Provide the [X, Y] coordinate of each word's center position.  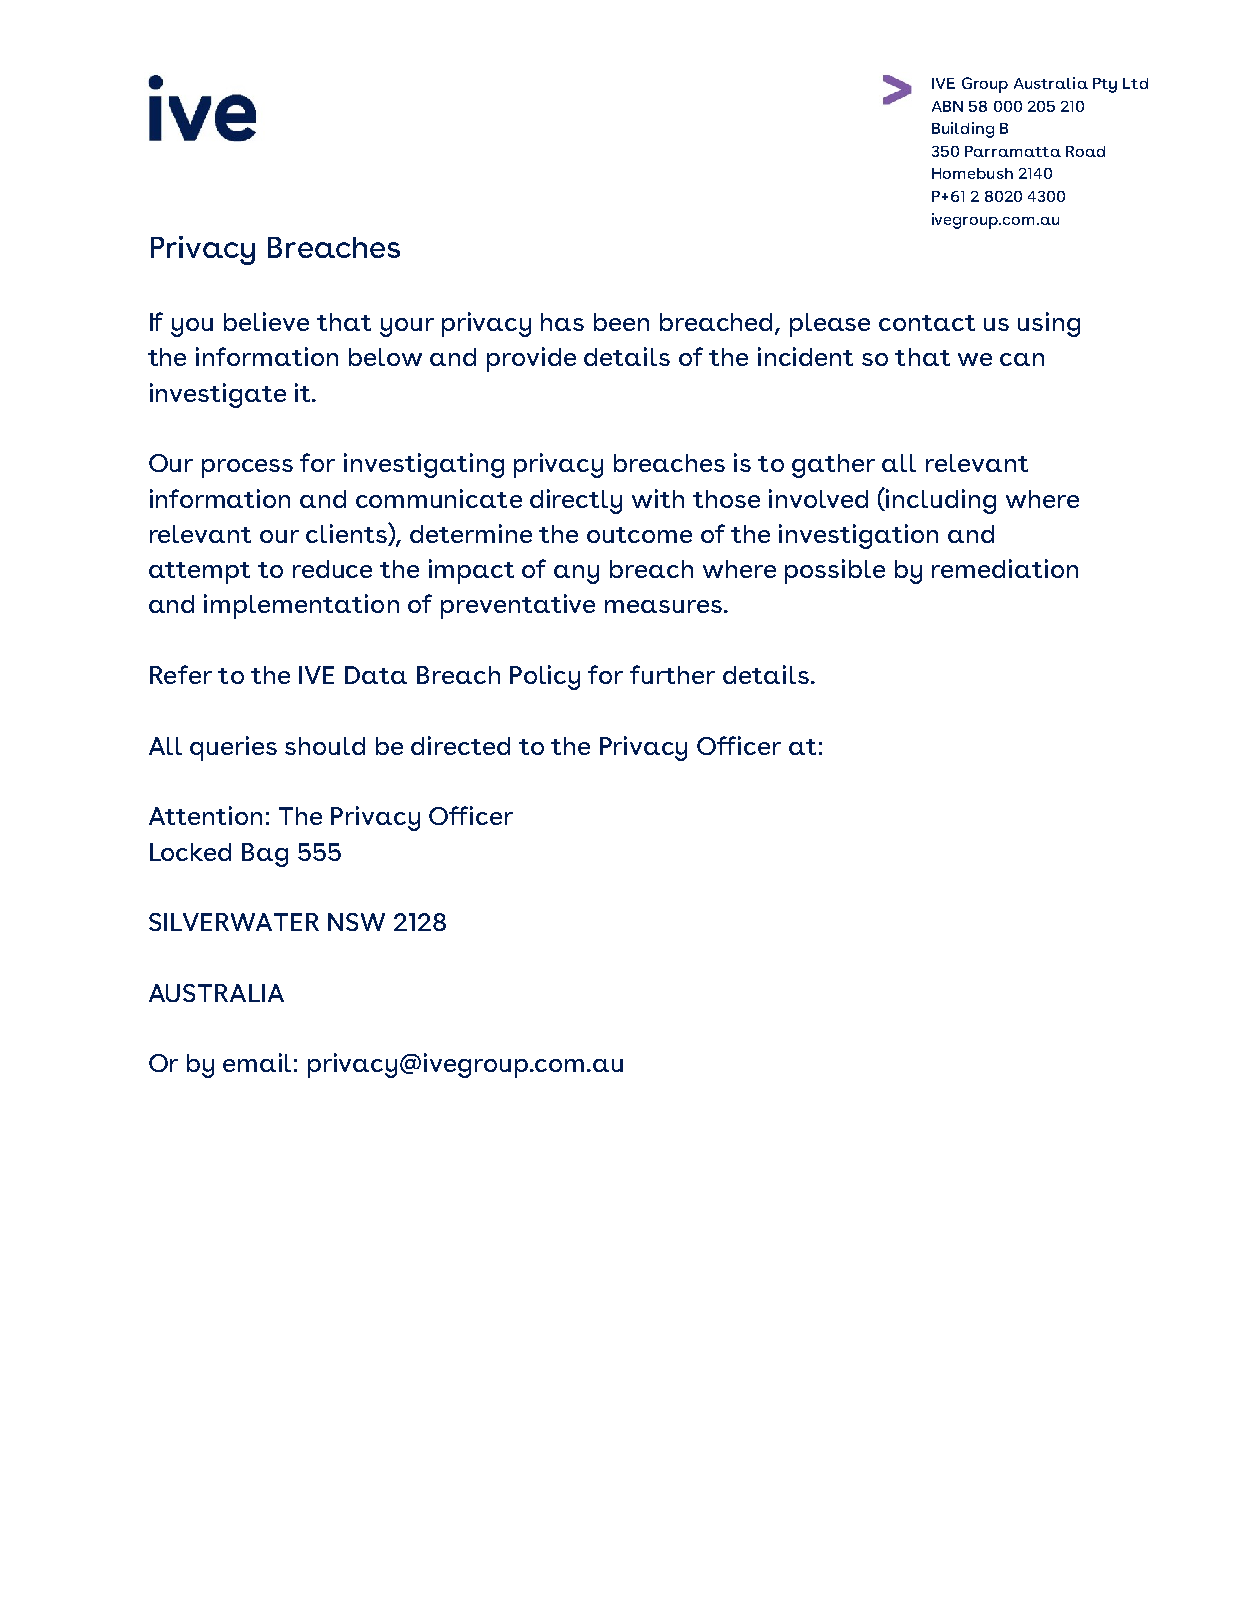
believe [266, 321]
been [621, 322]
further [672, 674]
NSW [356, 922]
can [1022, 359]
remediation [1005, 568]
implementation [301, 606]
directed [460, 745]
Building [963, 130]
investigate [218, 395]
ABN [947, 106]
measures [663, 606]
